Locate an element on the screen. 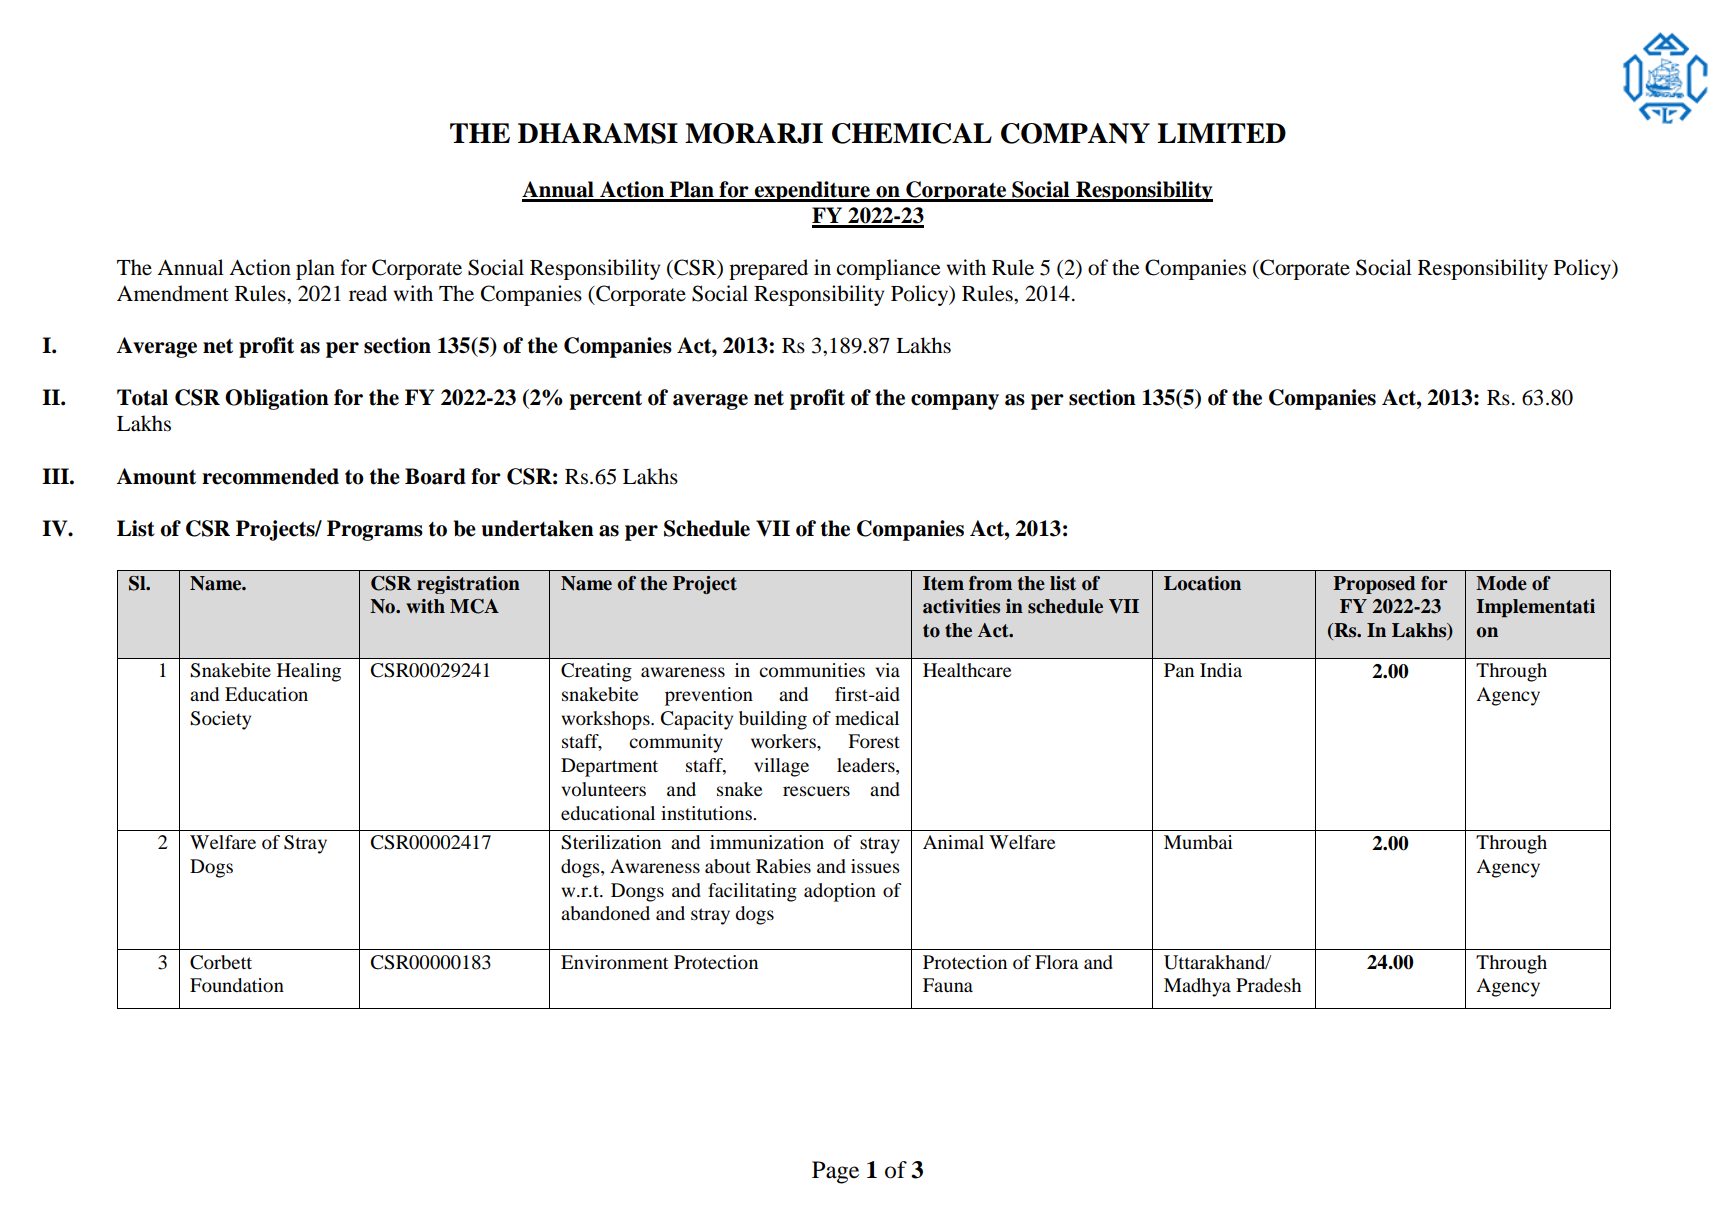 The image size is (1736, 1227). Society is located at coordinates (220, 720).
